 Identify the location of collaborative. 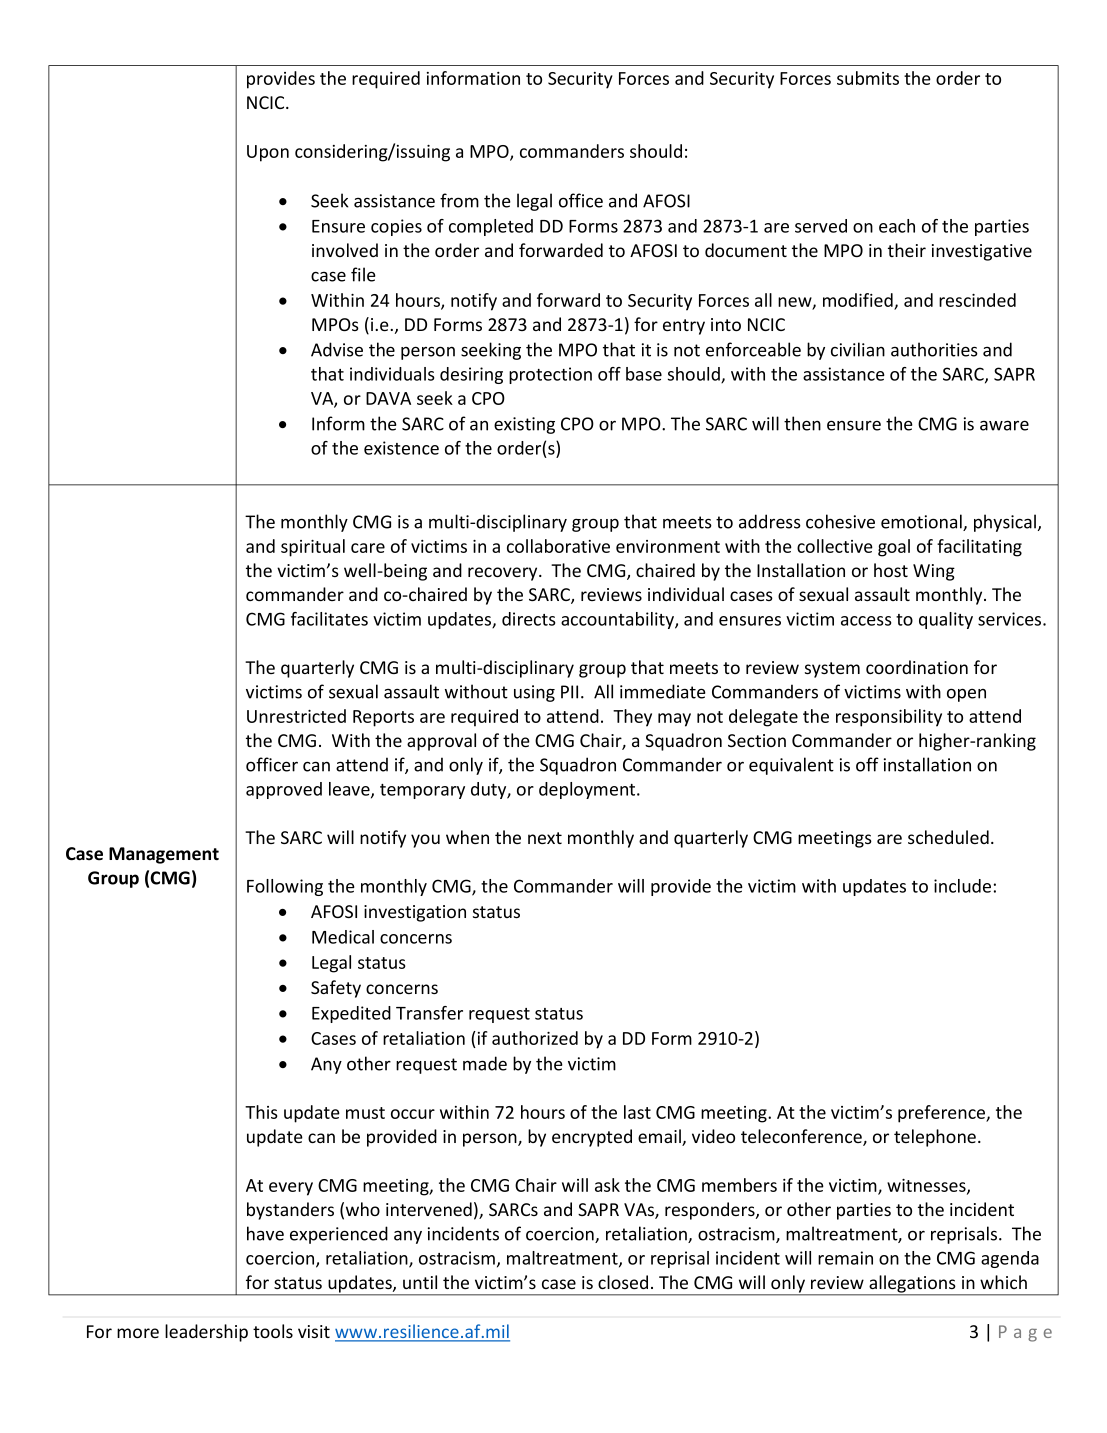
(558, 546).
